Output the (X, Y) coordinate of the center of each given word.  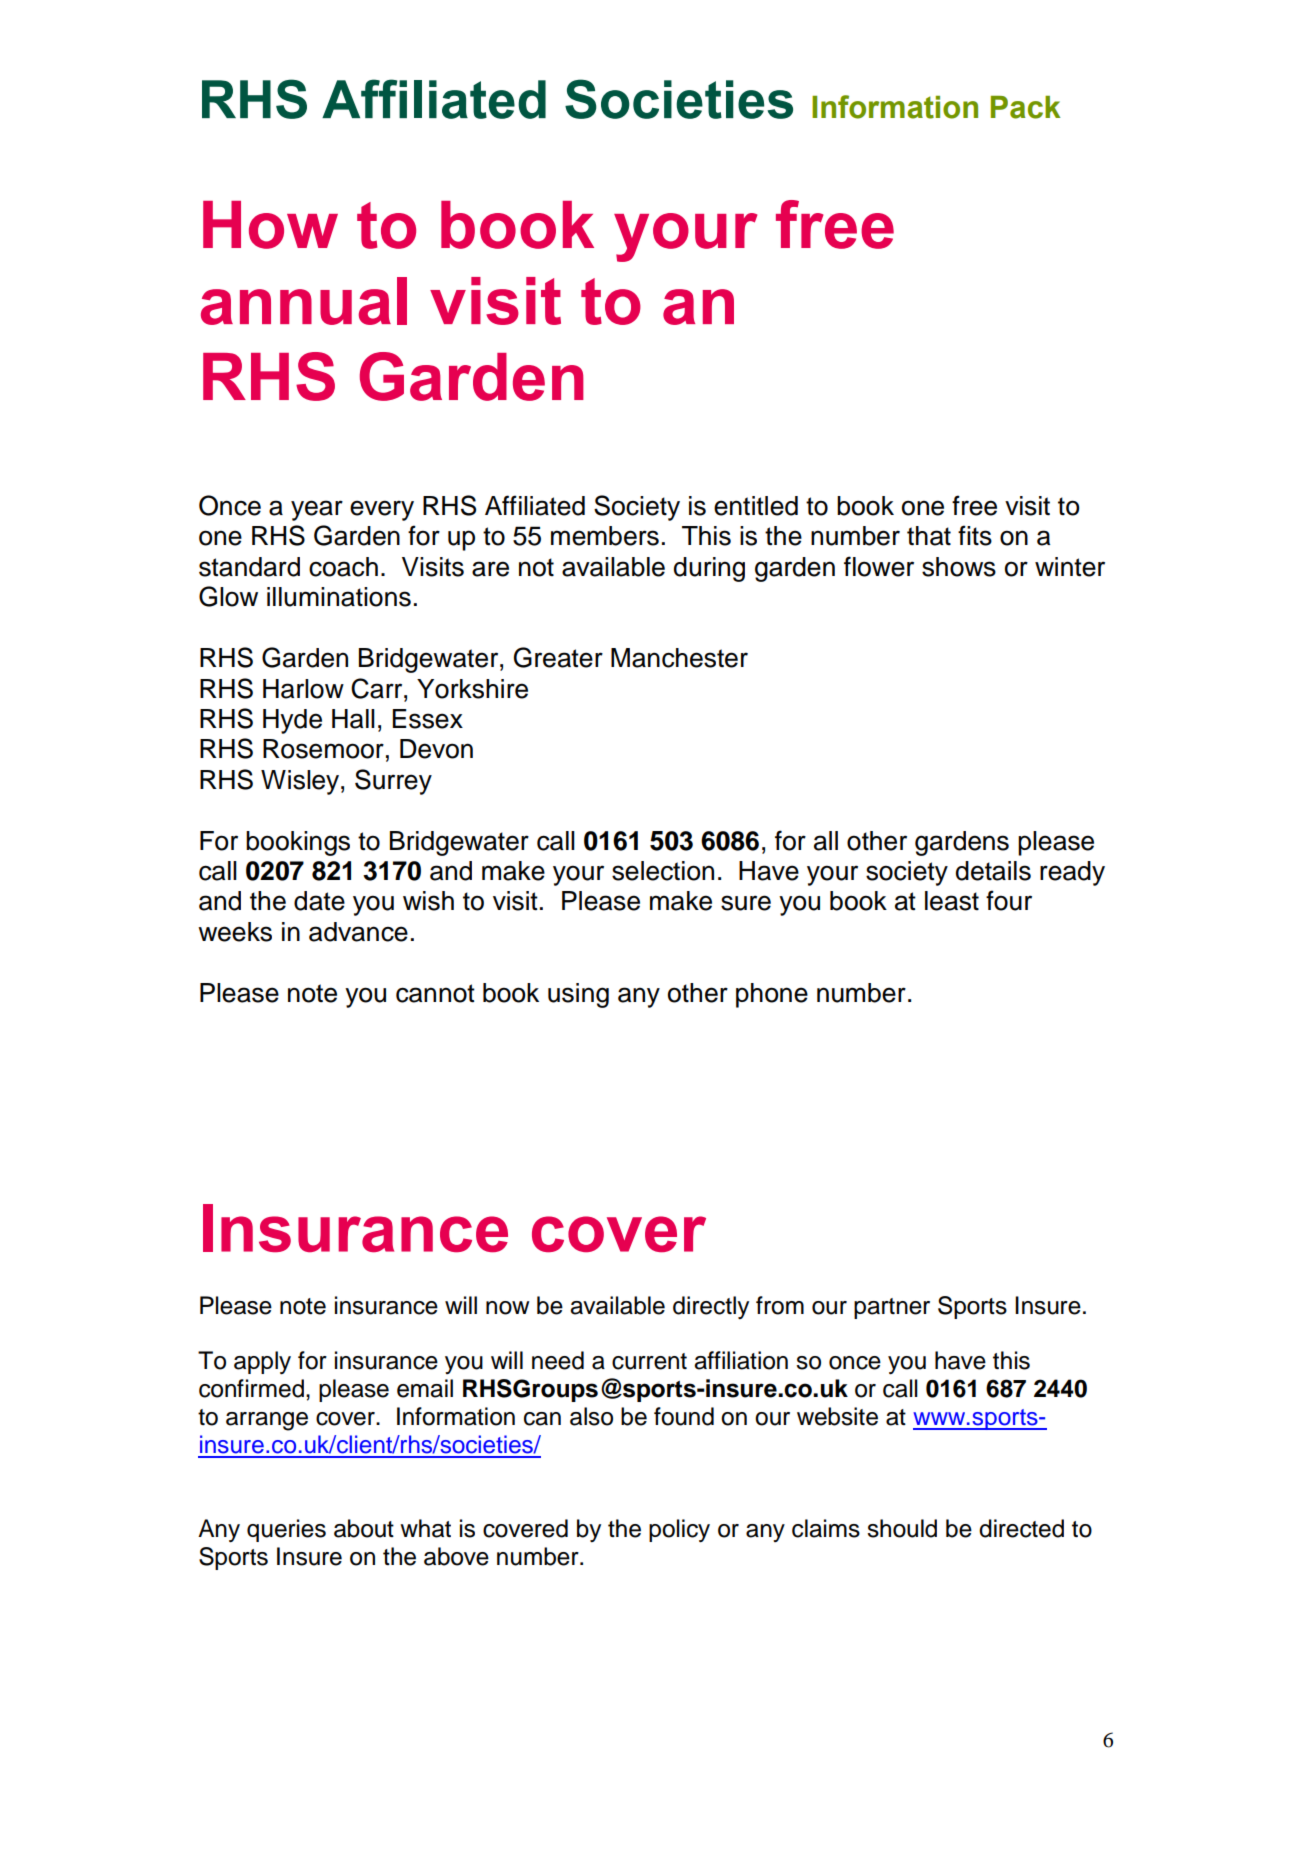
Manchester (679, 658)
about (364, 1528)
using (578, 995)
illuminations (339, 597)
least (952, 901)
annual (304, 301)
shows (959, 567)
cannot (435, 993)
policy (679, 1530)
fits (975, 535)
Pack (1026, 107)
